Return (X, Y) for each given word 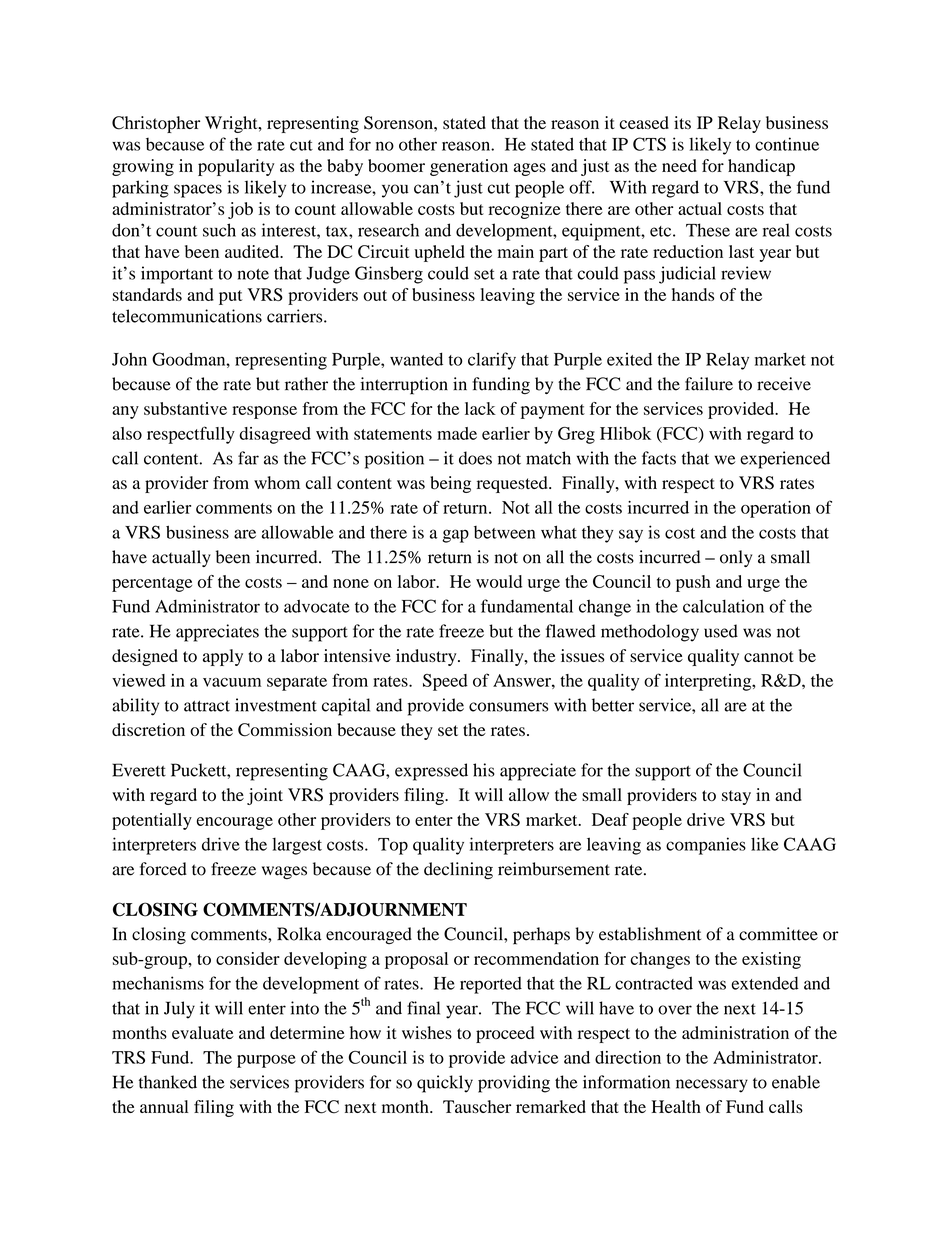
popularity (236, 167)
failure (709, 384)
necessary (712, 1086)
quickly (445, 1084)
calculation (723, 606)
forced (163, 869)
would (499, 581)
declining (458, 870)
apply (223, 657)
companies (706, 846)
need (679, 165)
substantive (185, 408)
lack (480, 408)
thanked (168, 1082)
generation (469, 167)
